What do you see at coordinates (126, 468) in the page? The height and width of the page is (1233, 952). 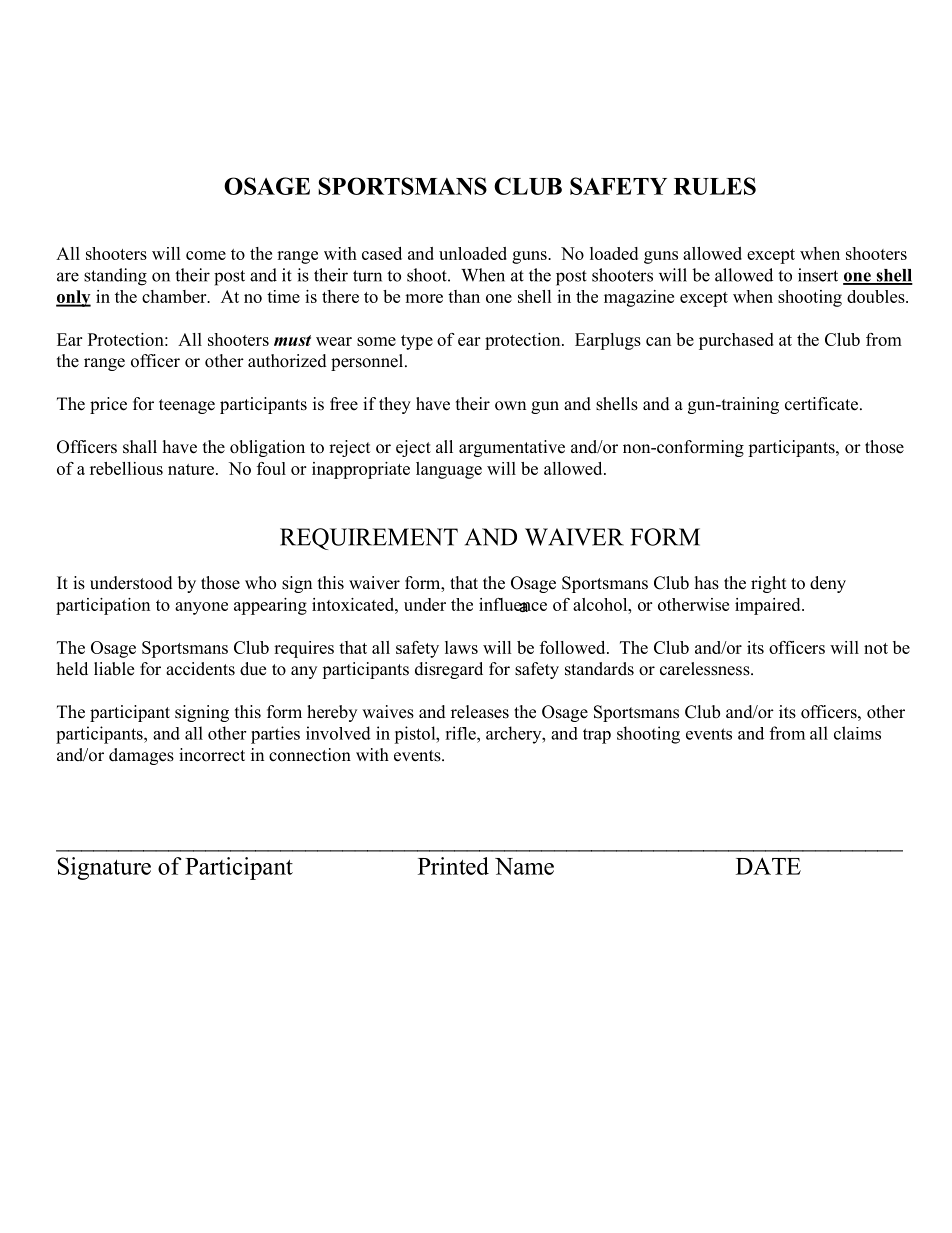 I see `rebellious` at bounding box center [126, 468].
